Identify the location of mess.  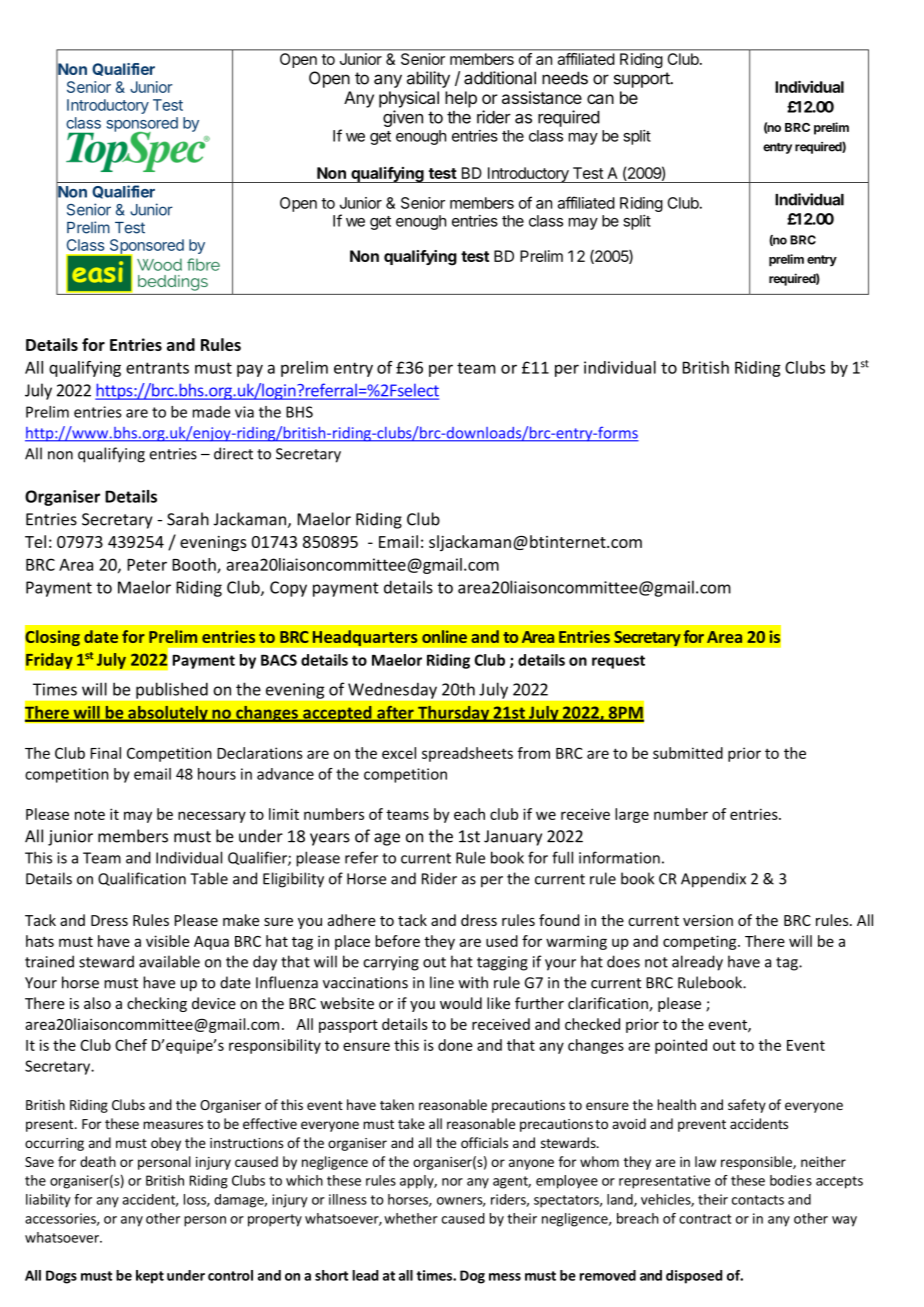
(505, 1277).
